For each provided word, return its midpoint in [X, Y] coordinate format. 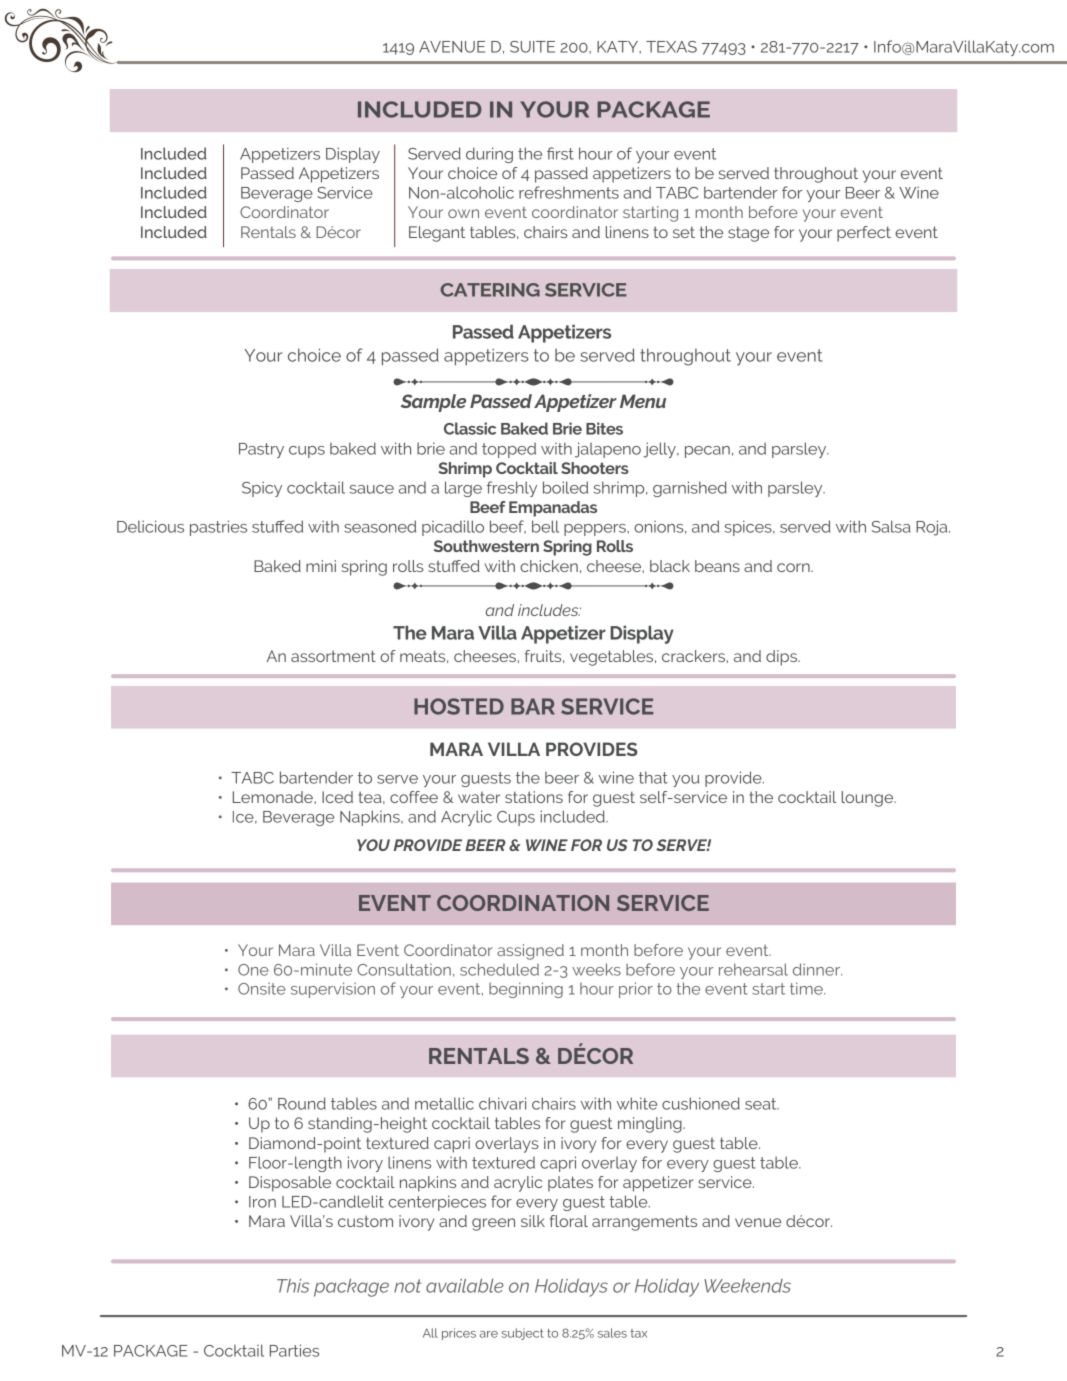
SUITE [532, 47]
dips [782, 658]
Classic [470, 428]
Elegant [437, 234]
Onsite [262, 989]
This [293, 1286]
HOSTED [459, 706]
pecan [707, 452]
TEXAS [671, 47]
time [807, 988]
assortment [333, 656]
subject [522, 1334]
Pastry [261, 450]
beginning [526, 990]
